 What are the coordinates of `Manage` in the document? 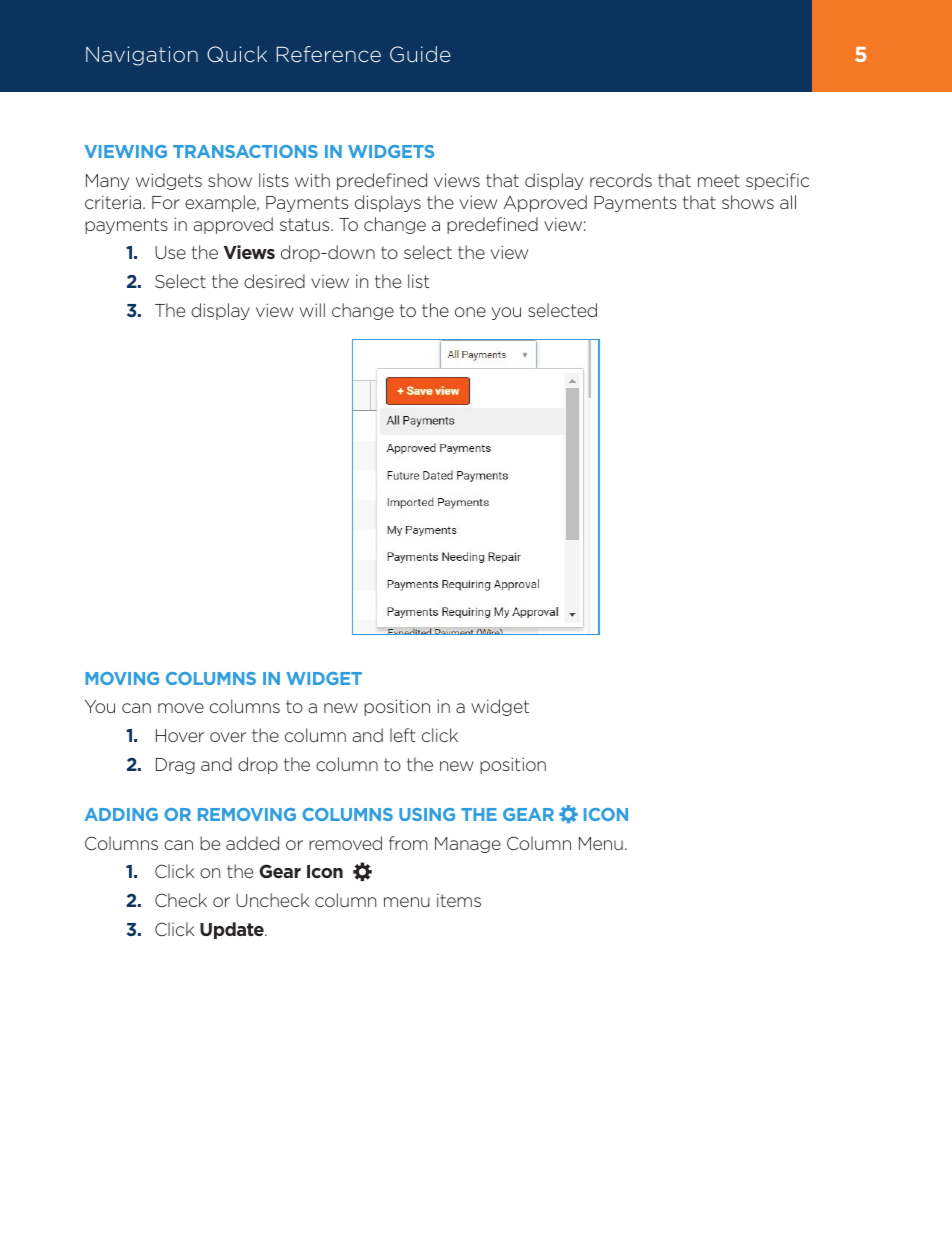 It's located at (468, 845).
